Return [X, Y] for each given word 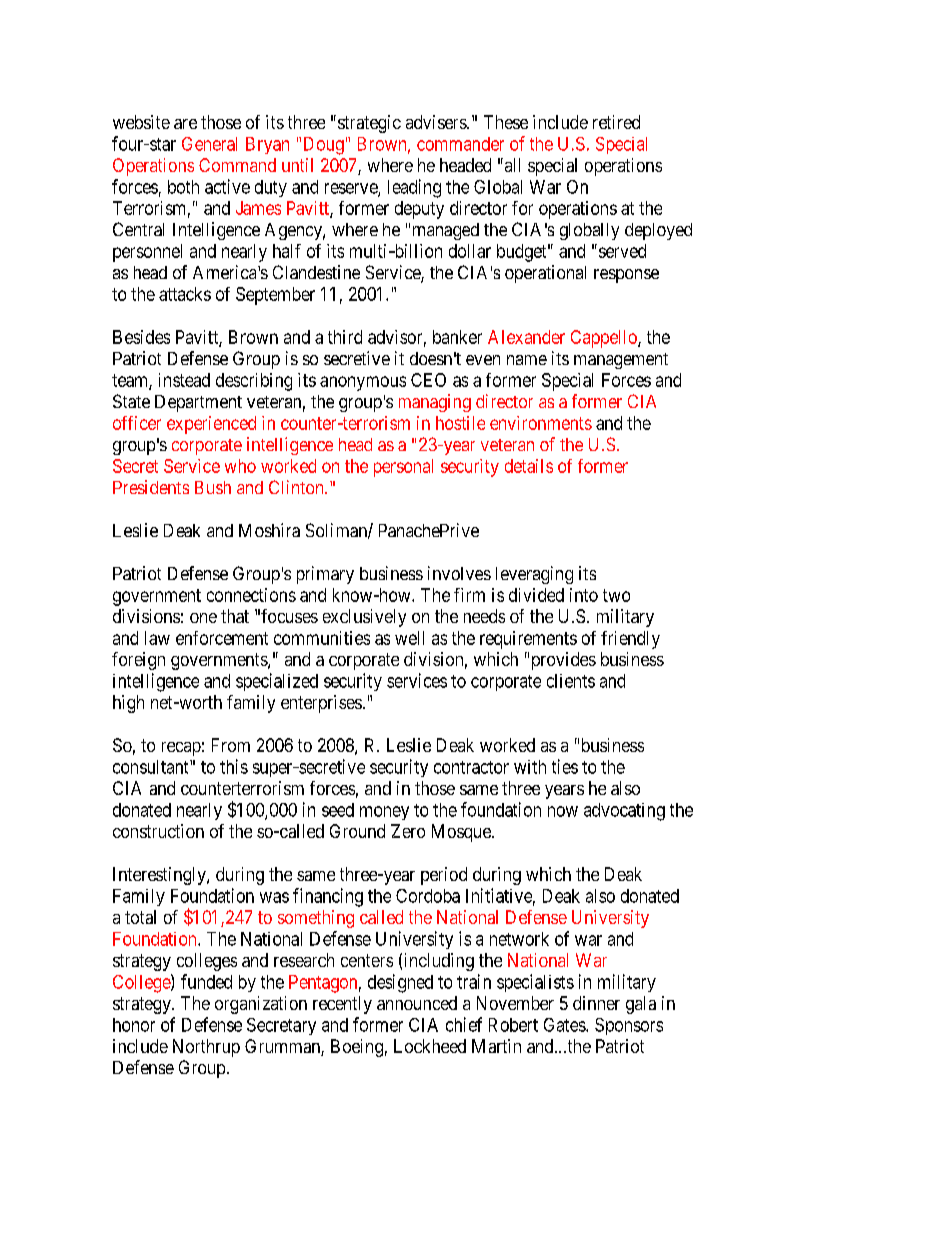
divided [536, 595]
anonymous [363, 383]
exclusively [364, 618]
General [209, 144]
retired [616, 122]
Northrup [206, 1048]
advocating [624, 812]
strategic [369, 124]
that [235, 616]
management [621, 361]
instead [184, 380]
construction [158, 831]
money [384, 813]
